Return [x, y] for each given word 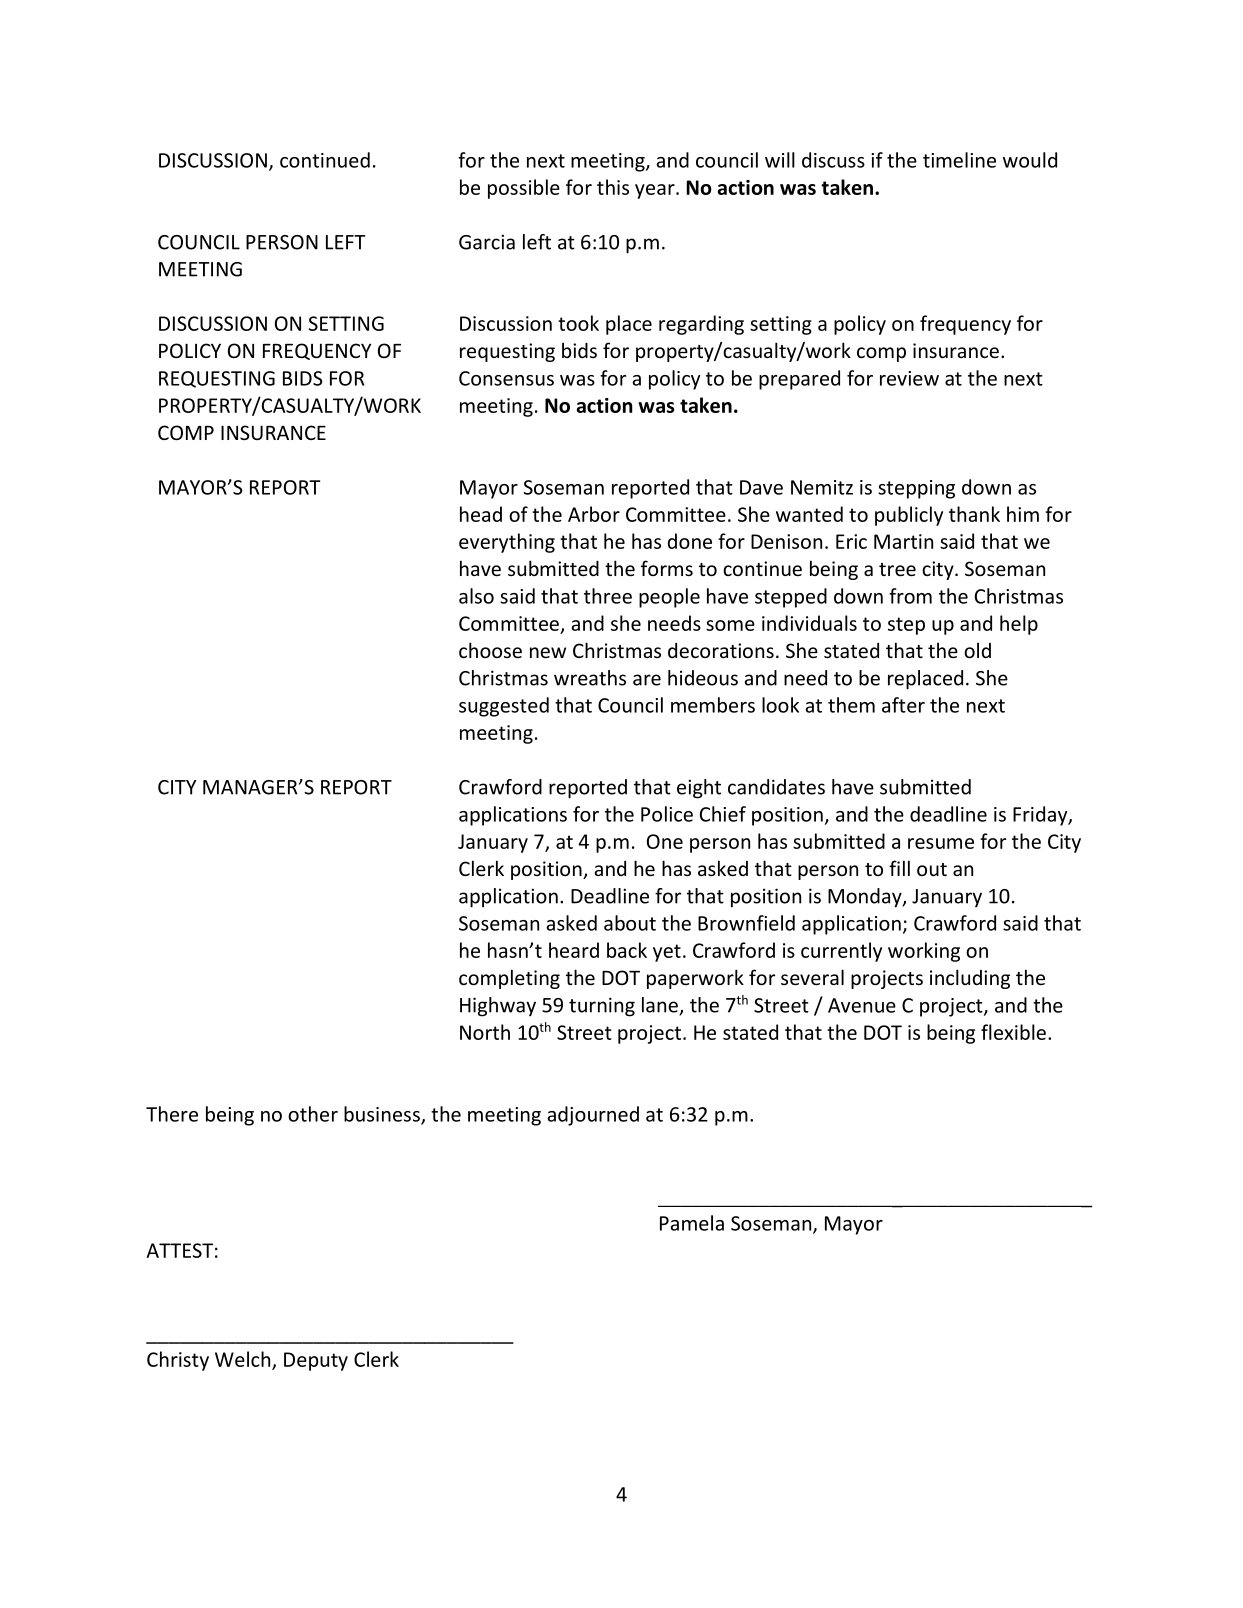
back [627, 950]
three [608, 596]
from [910, 596]
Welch [244, 1360]
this [613, 187]
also [476, 596]
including [970, 979]
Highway [498, 1007]
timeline [959, 160]
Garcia [487, 242]
